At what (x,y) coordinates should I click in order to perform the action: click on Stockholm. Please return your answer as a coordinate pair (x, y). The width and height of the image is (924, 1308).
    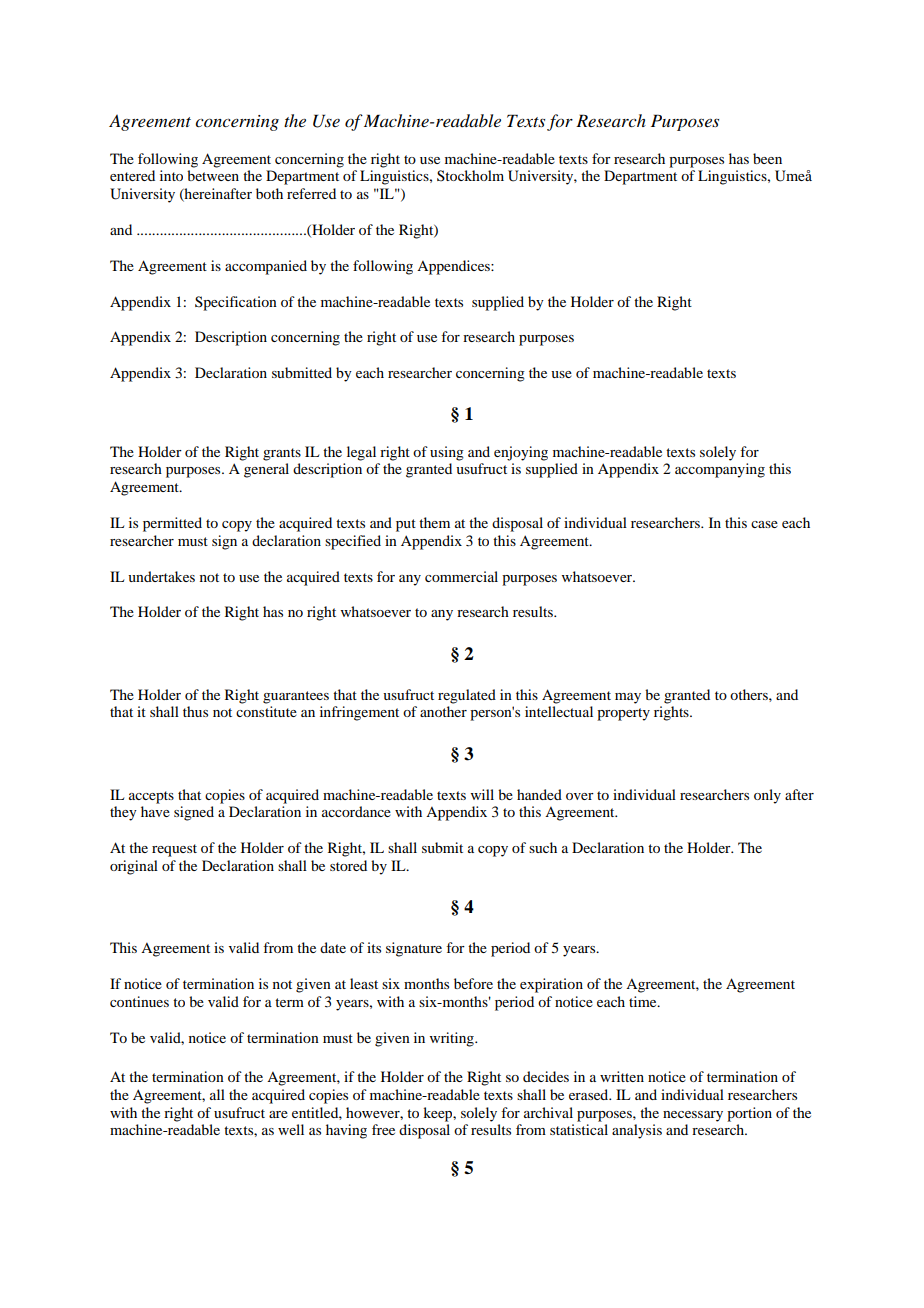
    Looking at the image, I should click on (470, 175).
